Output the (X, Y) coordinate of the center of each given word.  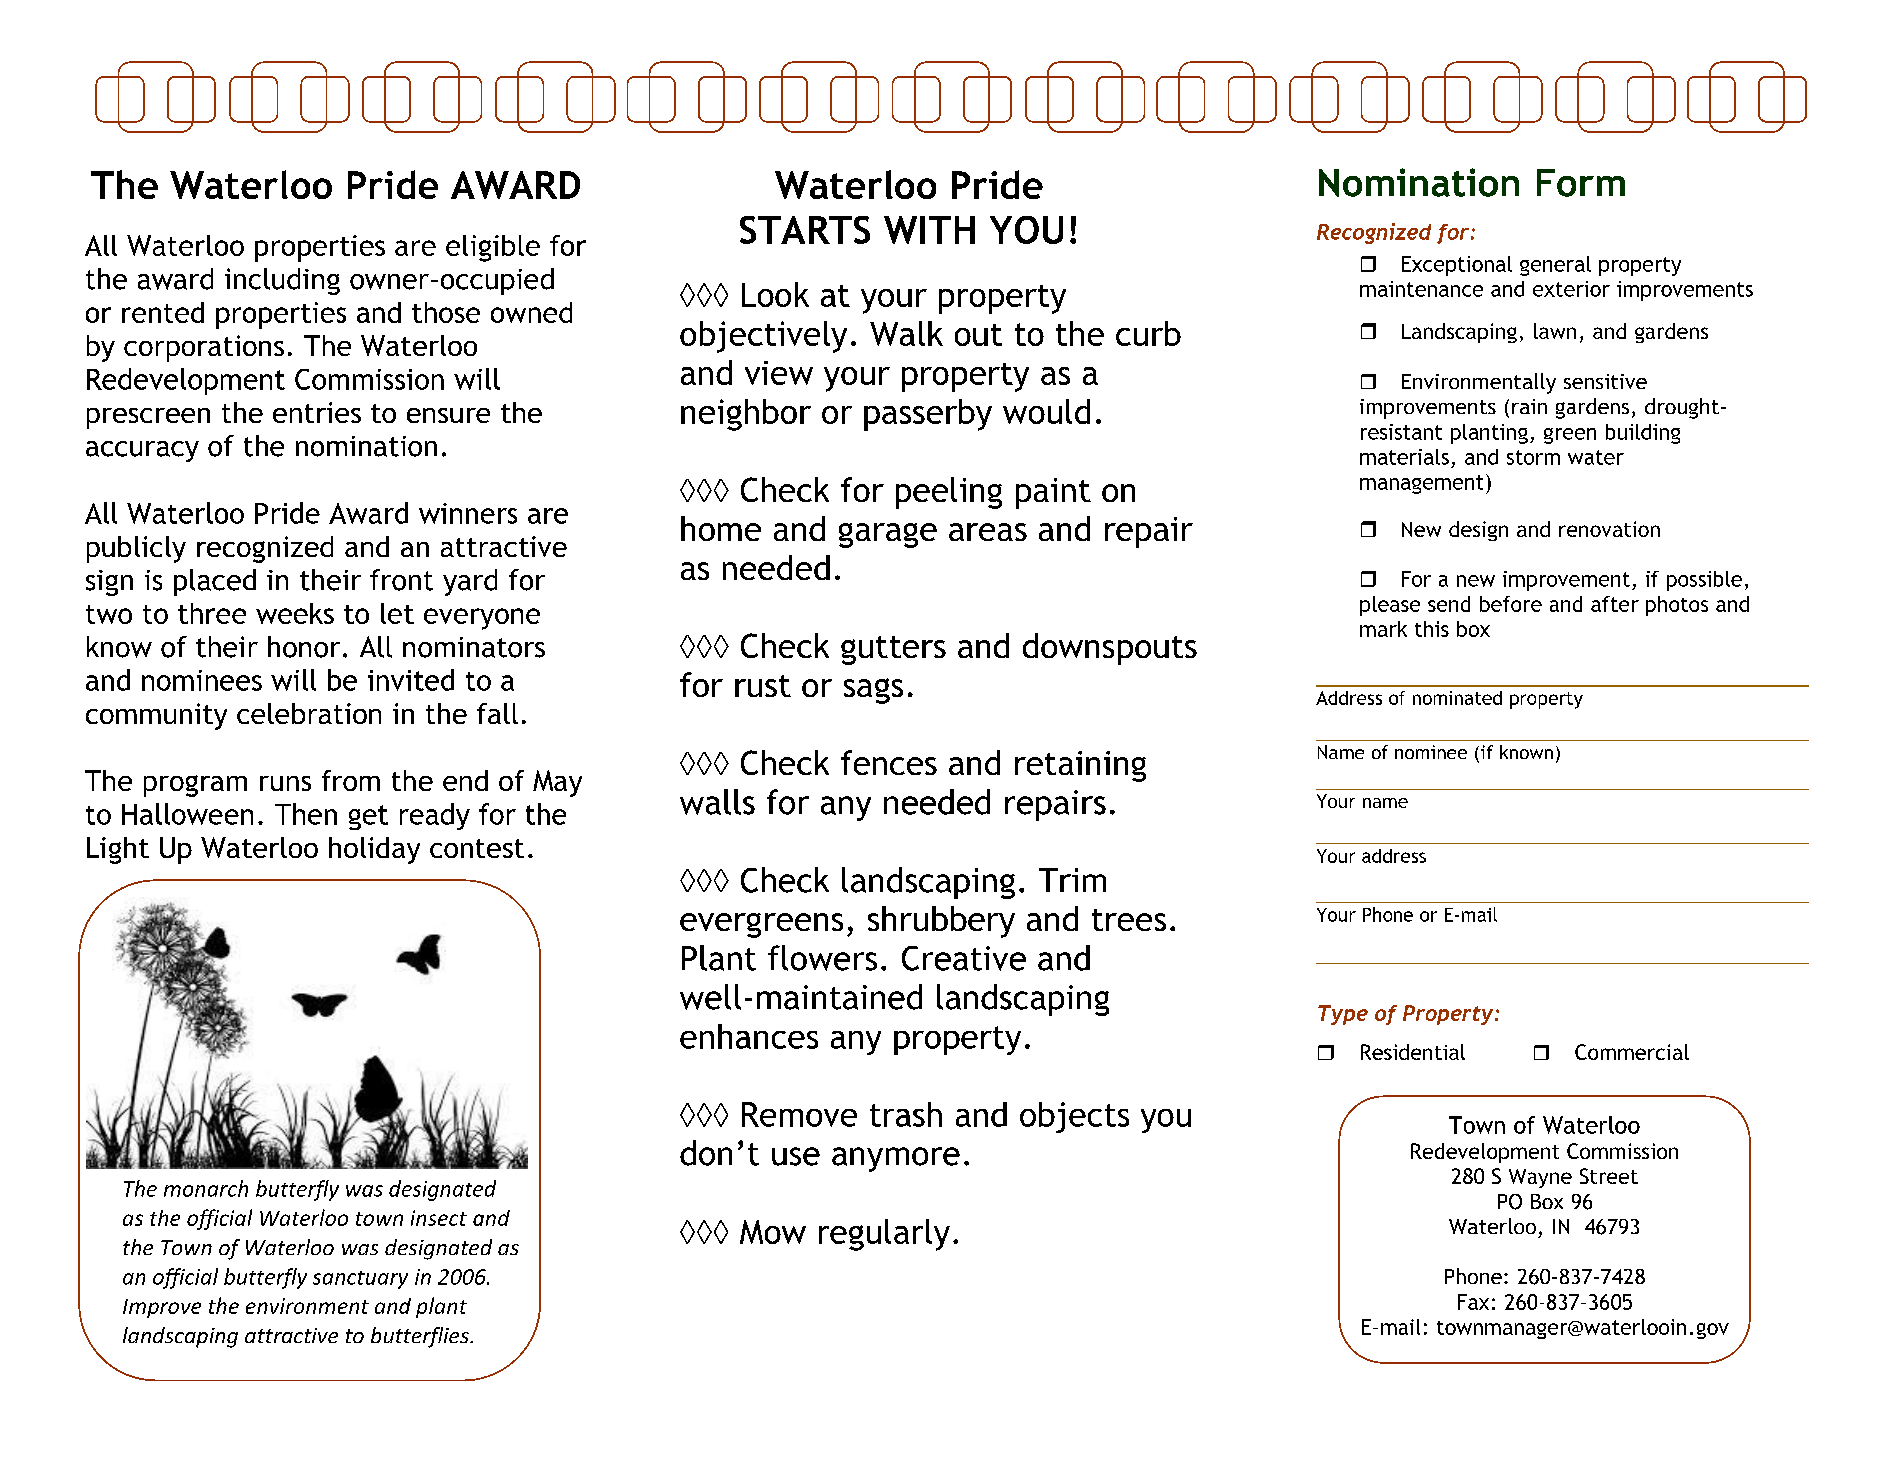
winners (468, 513)
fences (889, 762)
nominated (1457, 698)
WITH (929, 230)
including (282, 281)
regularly (884, 1235)
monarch (206, 1188)
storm (1533, 457)
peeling (949, 493)
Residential (1413, 1052)
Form (1581, 183)
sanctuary (360, 1280)
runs (285, 783)
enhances (749, 1036)
